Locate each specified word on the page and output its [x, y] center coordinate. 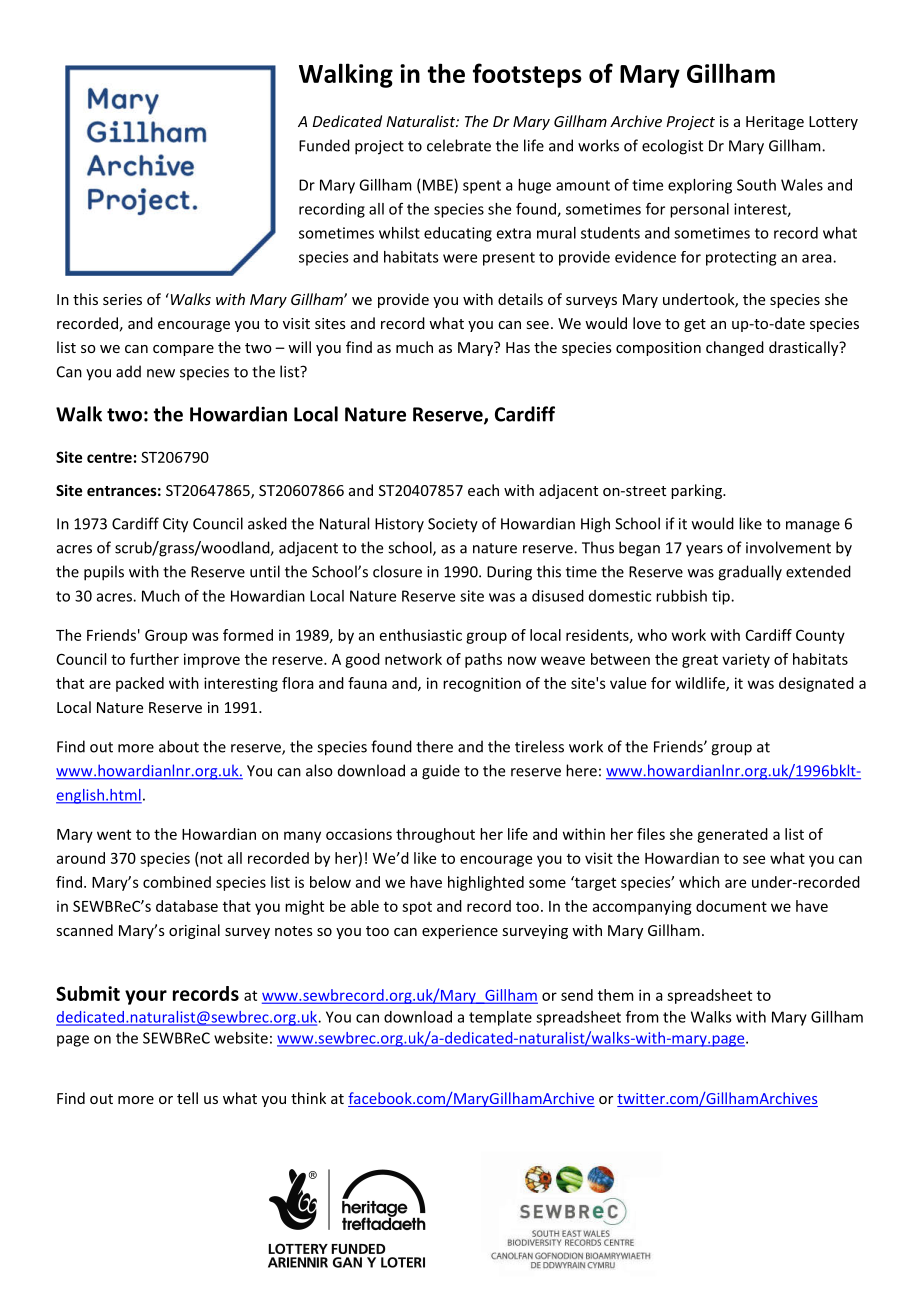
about [179, 746]
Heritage [775, 123]
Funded [324, 145]
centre [109, 457]
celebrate [459, 145]
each [483, 490]
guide [441, 772]
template [500, 1018]
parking [697, 491]
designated [816, 684]
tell [187, 1098]
